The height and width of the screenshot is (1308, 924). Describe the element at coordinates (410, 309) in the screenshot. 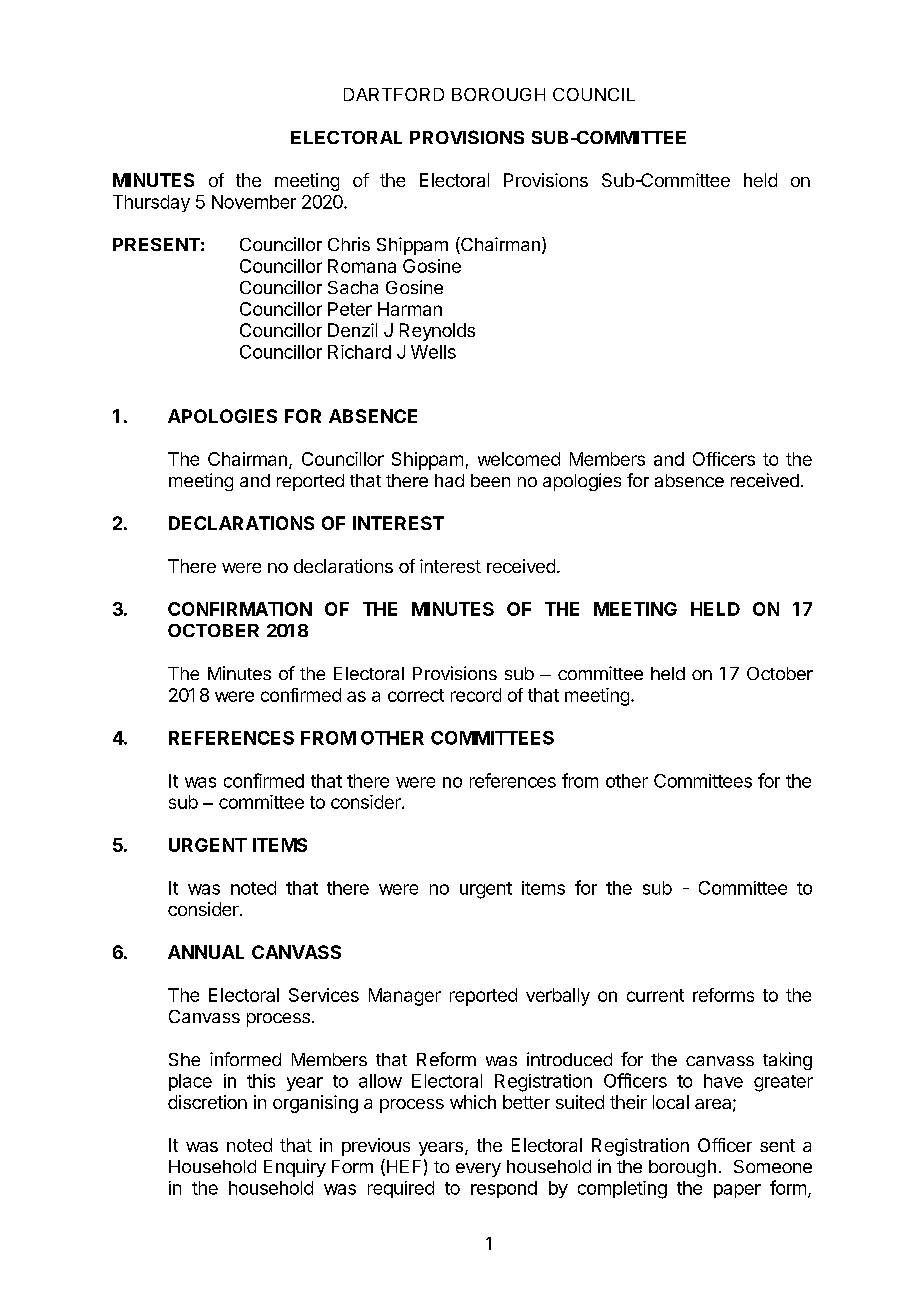

I see `Harman` at that location.
